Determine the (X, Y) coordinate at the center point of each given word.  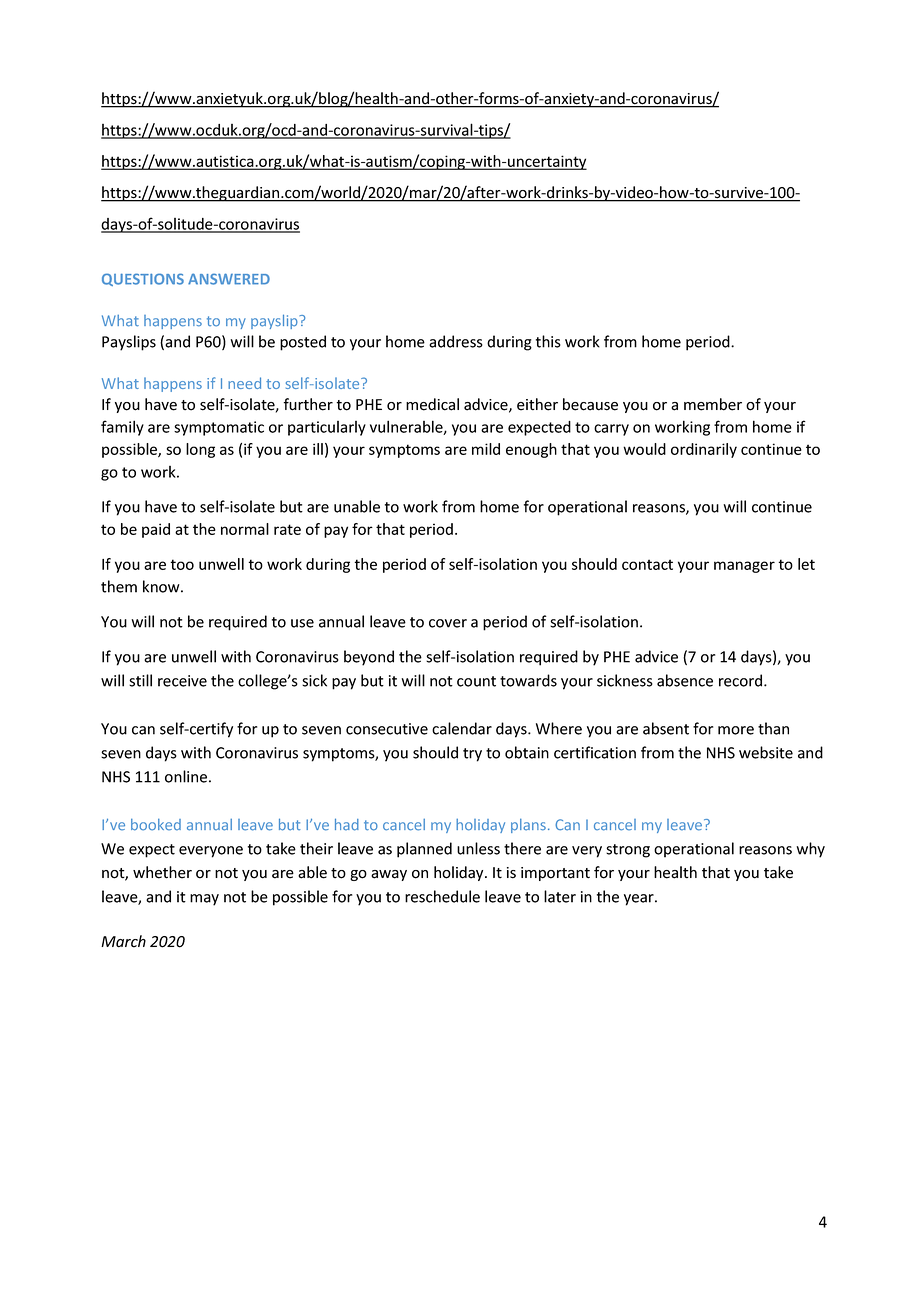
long (200, 450)
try (472, 755)
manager (744, 567)
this (548, 341)
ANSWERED (229, 279)
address (456, 341)
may (204, 900)
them (119, 586)
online (186, 776)
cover (448, 623)
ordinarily (704, 450)
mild (486, 449)
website (766, 752)
